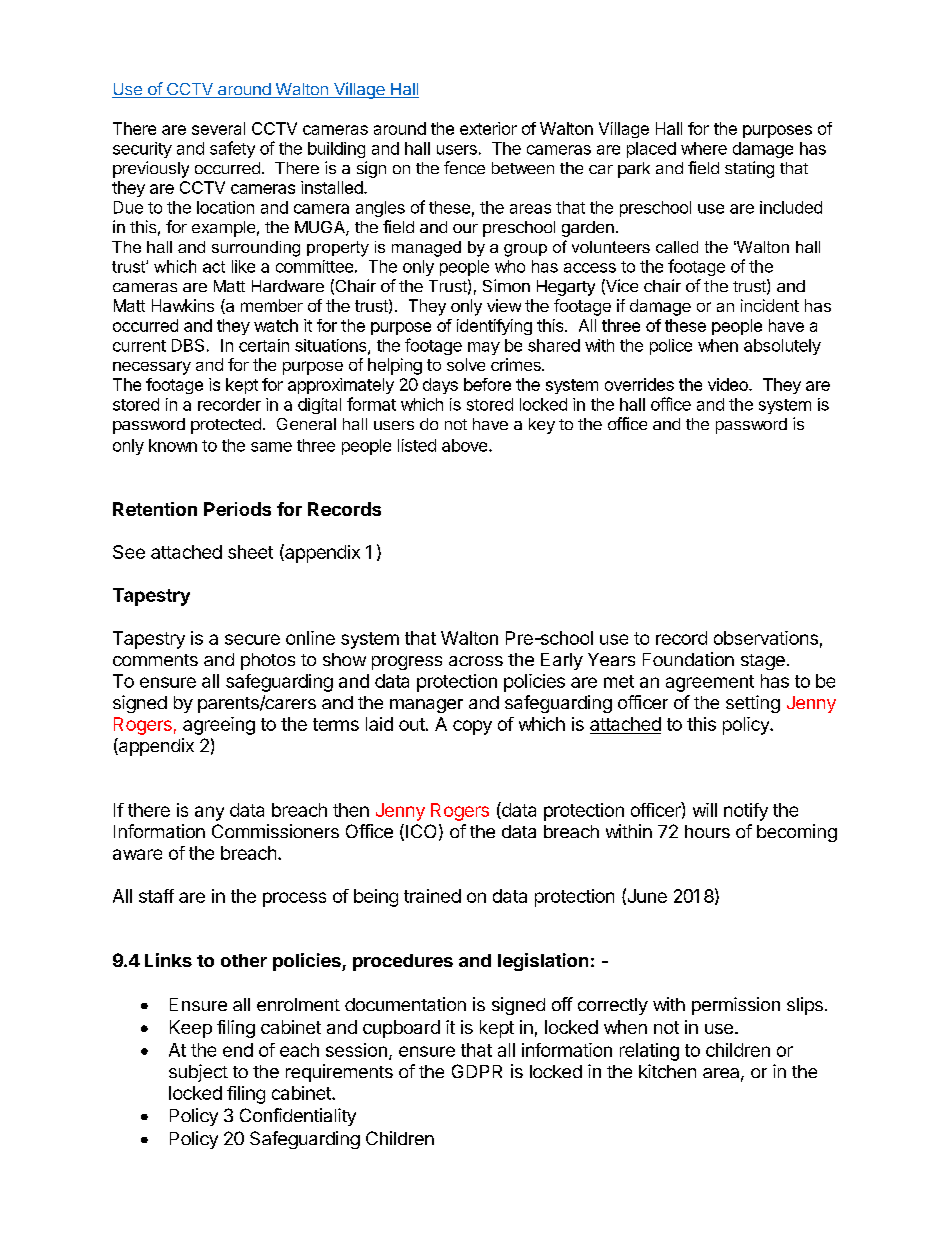  I want to click on where, so click(704, 148).
